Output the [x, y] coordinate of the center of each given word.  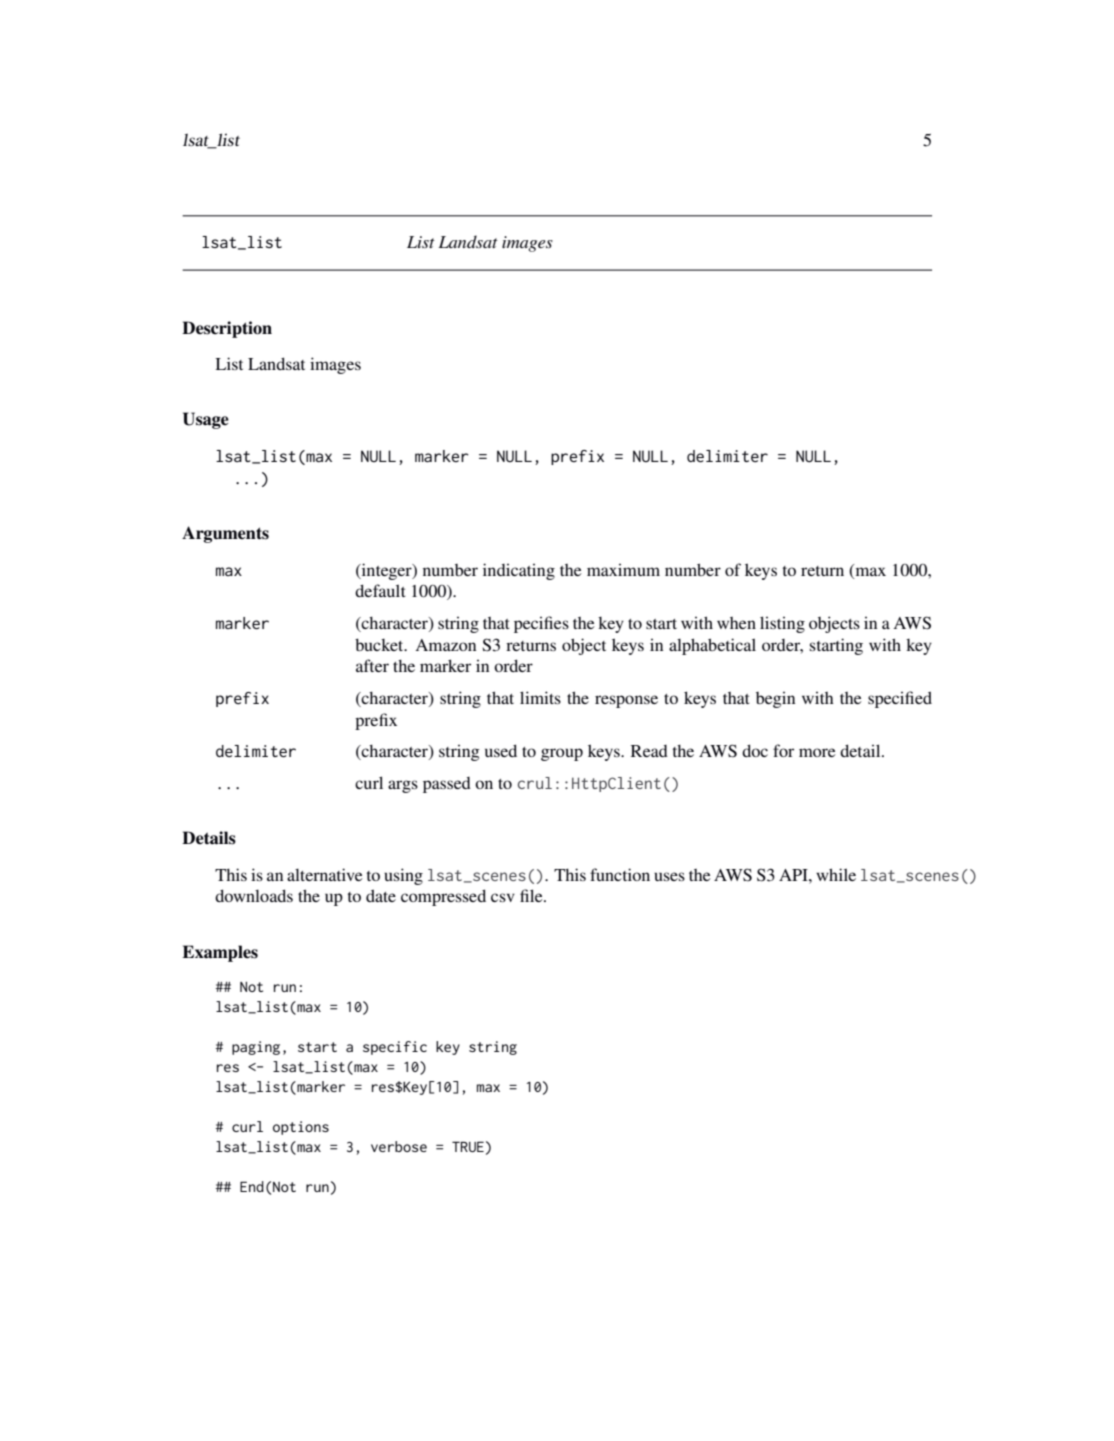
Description [227, 329]
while [836, 874]
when [736, 623]
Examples [220, 953]
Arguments [225, 534]
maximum [623, 570]
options [301, 1128]
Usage [206, 420]
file [532, 895]
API [794, 875]
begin [775, 700]
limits [540, 697]
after [372, 665]
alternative [324, 874]
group [562, 754]
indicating [519, 571]
